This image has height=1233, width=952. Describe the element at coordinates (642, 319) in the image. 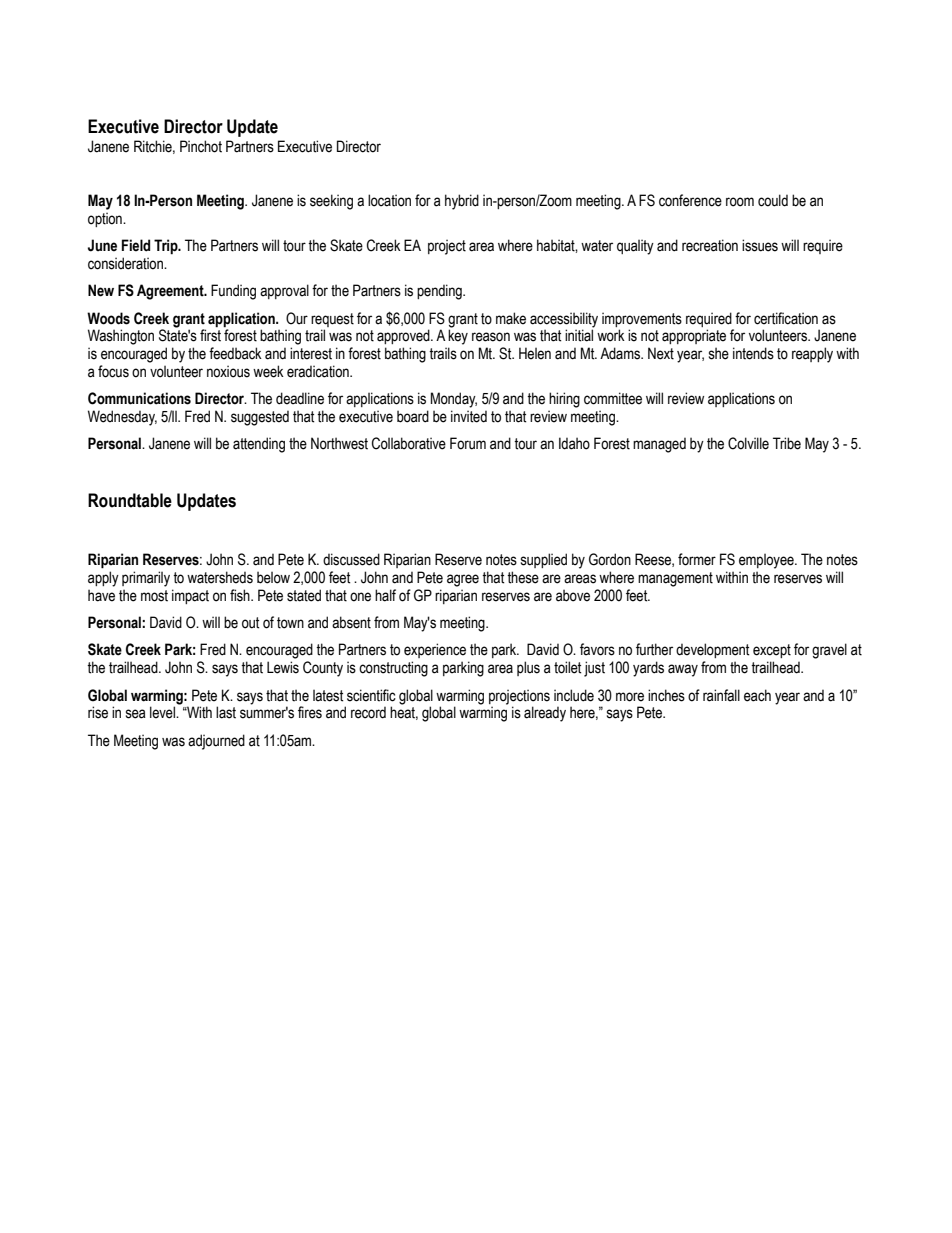

I see `improvements` at that location.
